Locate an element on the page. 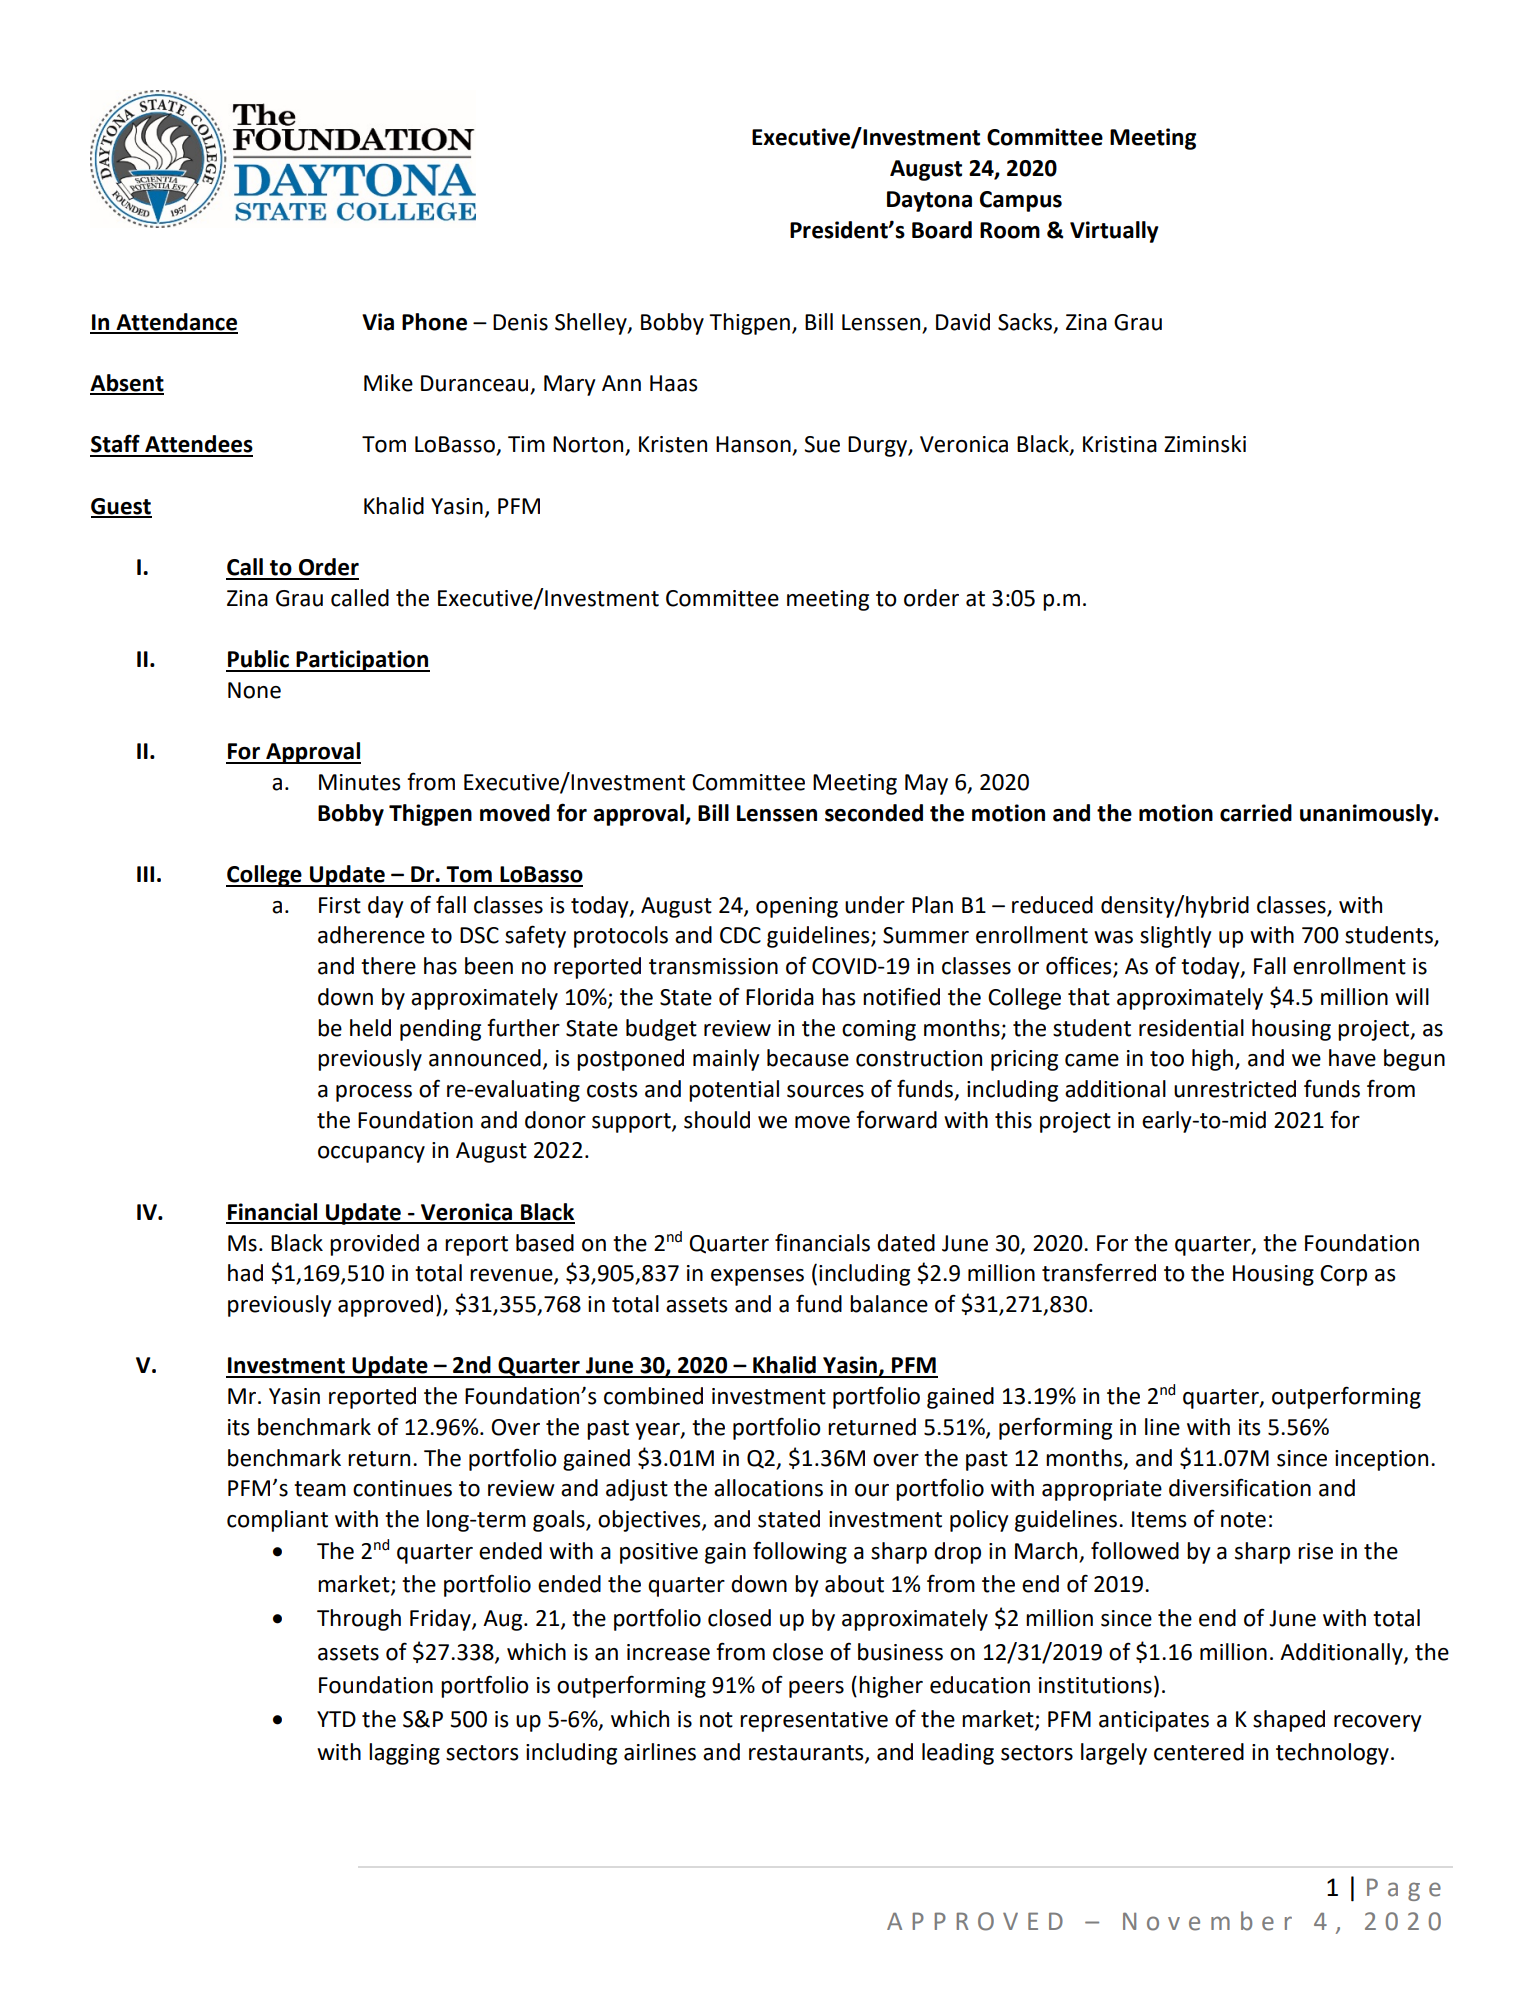  Via is located at coordinates (378, 322).
